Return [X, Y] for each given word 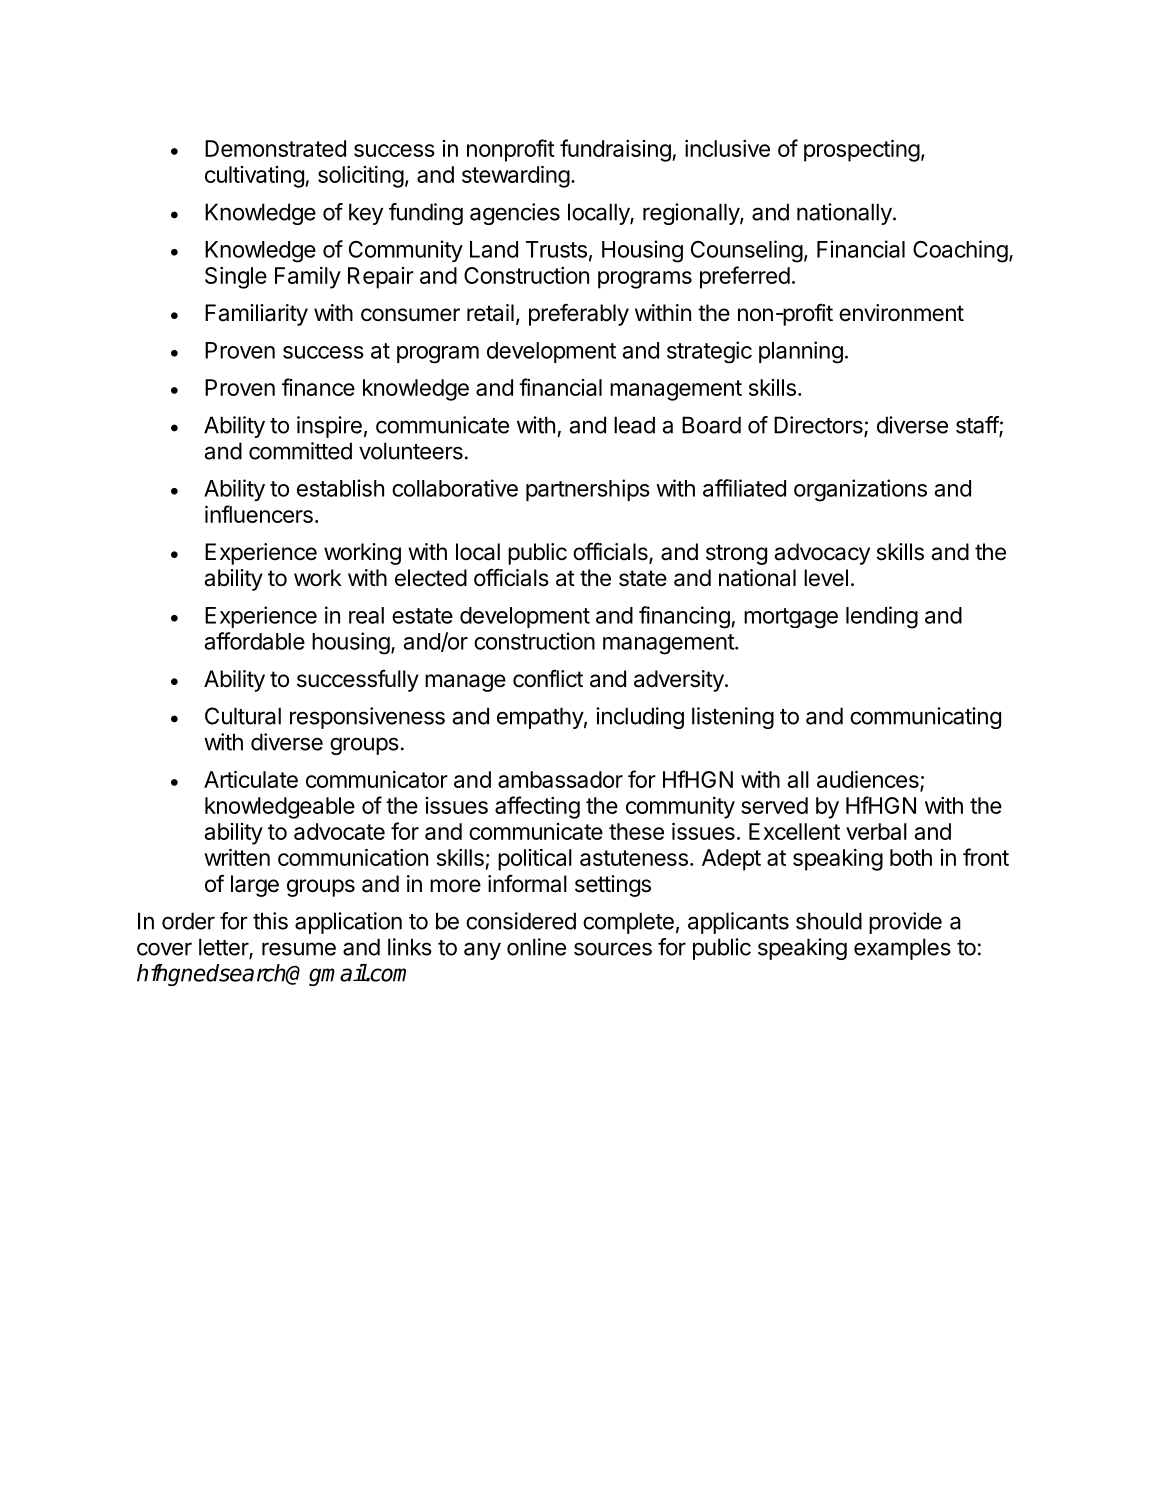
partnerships [588, 490]
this [270, 921]
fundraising [616, 150]
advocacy [822, 554]
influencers [259, 514]
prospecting [862, 151]
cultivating [255, 177]
